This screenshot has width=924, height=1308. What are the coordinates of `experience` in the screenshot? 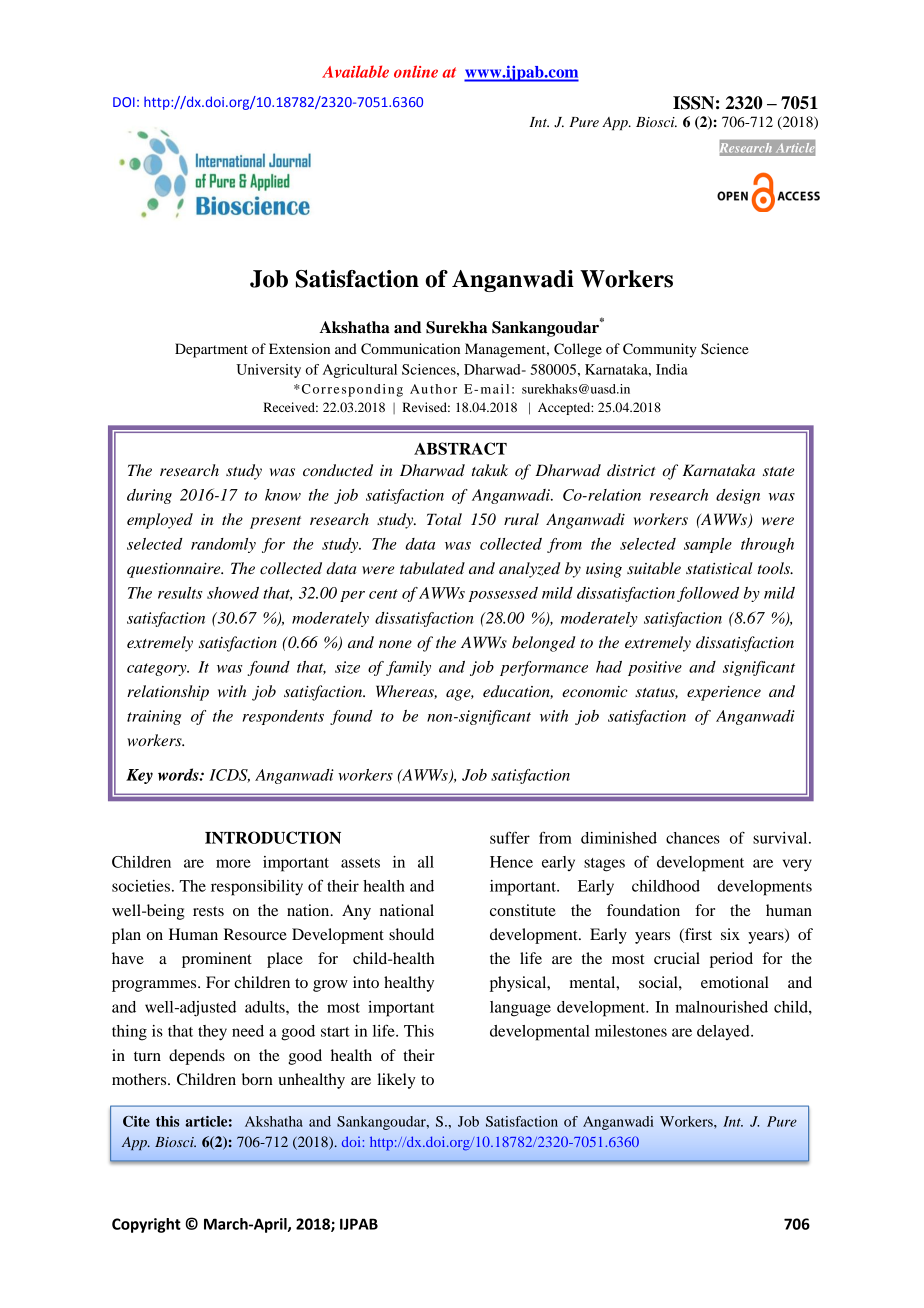 It's located at (724, 693).
